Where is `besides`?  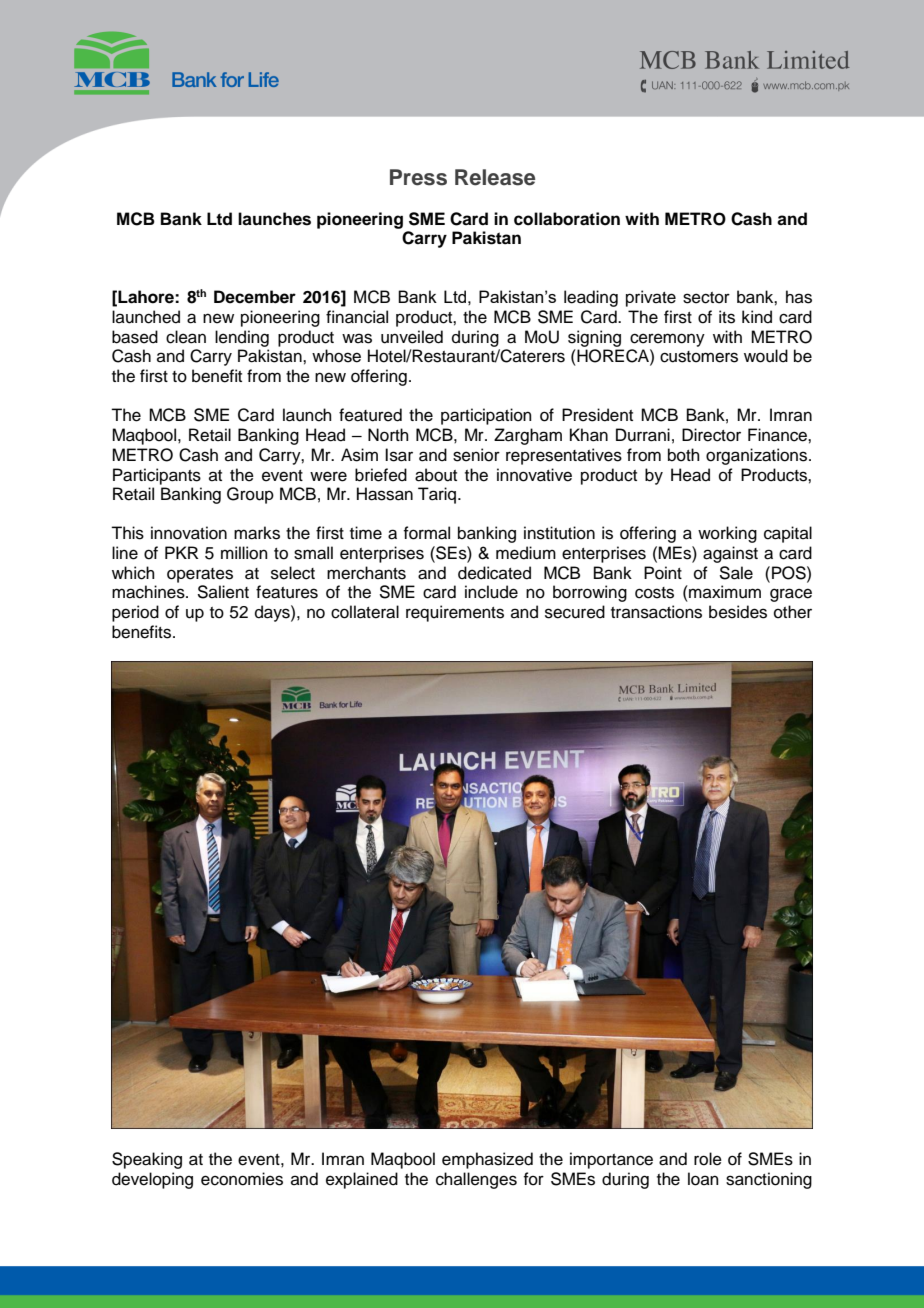 besides is located at coordinates (738, 612).
